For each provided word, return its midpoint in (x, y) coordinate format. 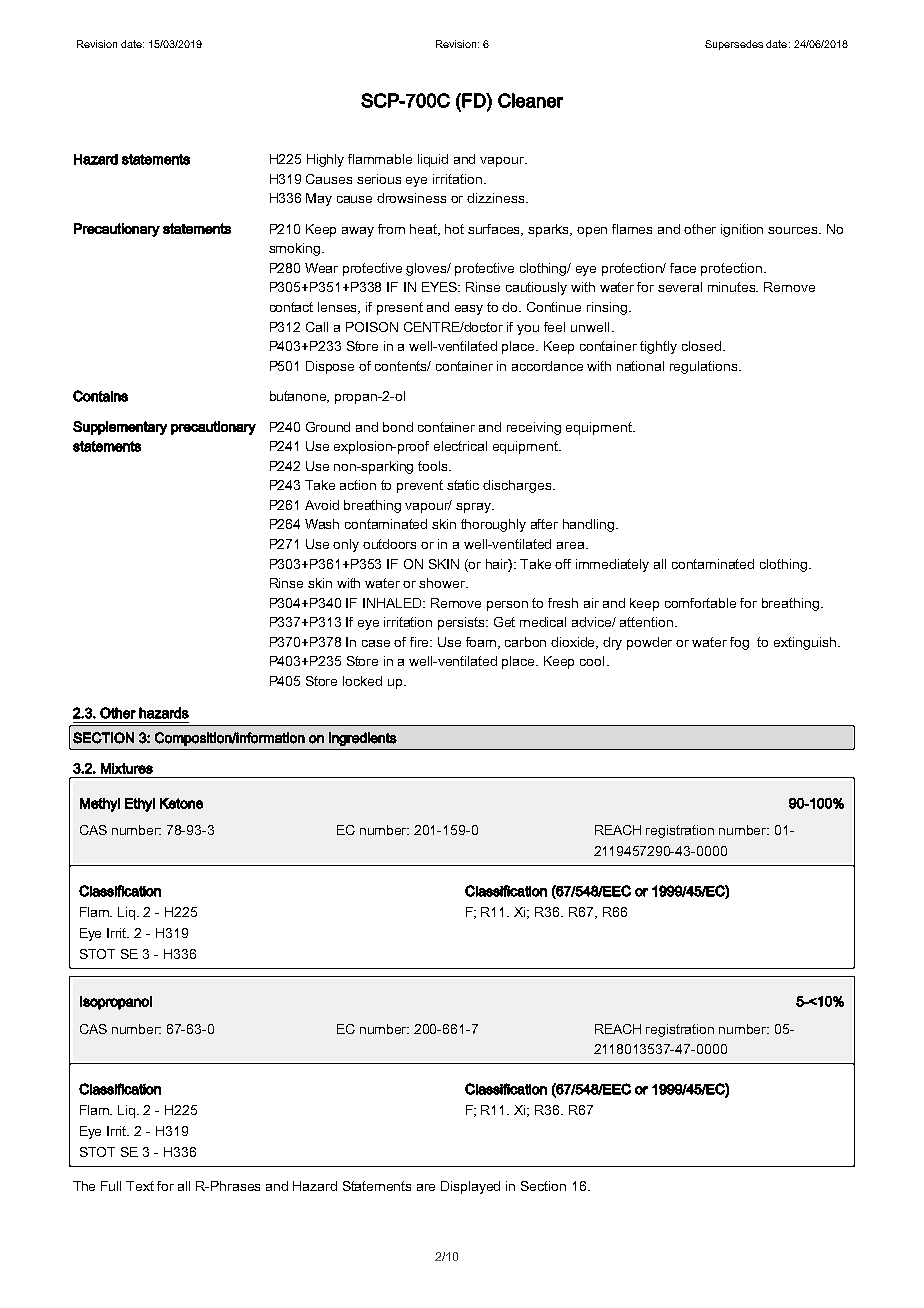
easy (469, 310)
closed (703, 346)
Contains (100, 396)
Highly (325, 160)
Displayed (470, 1187)
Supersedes (734, 45)
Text (140, 1186)
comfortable (700, 603)
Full (111, 1186)
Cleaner (530, 100)
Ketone (181, 803)
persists (463, 623)
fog (739, 643)
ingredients (363, 739)
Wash (322, 524)
